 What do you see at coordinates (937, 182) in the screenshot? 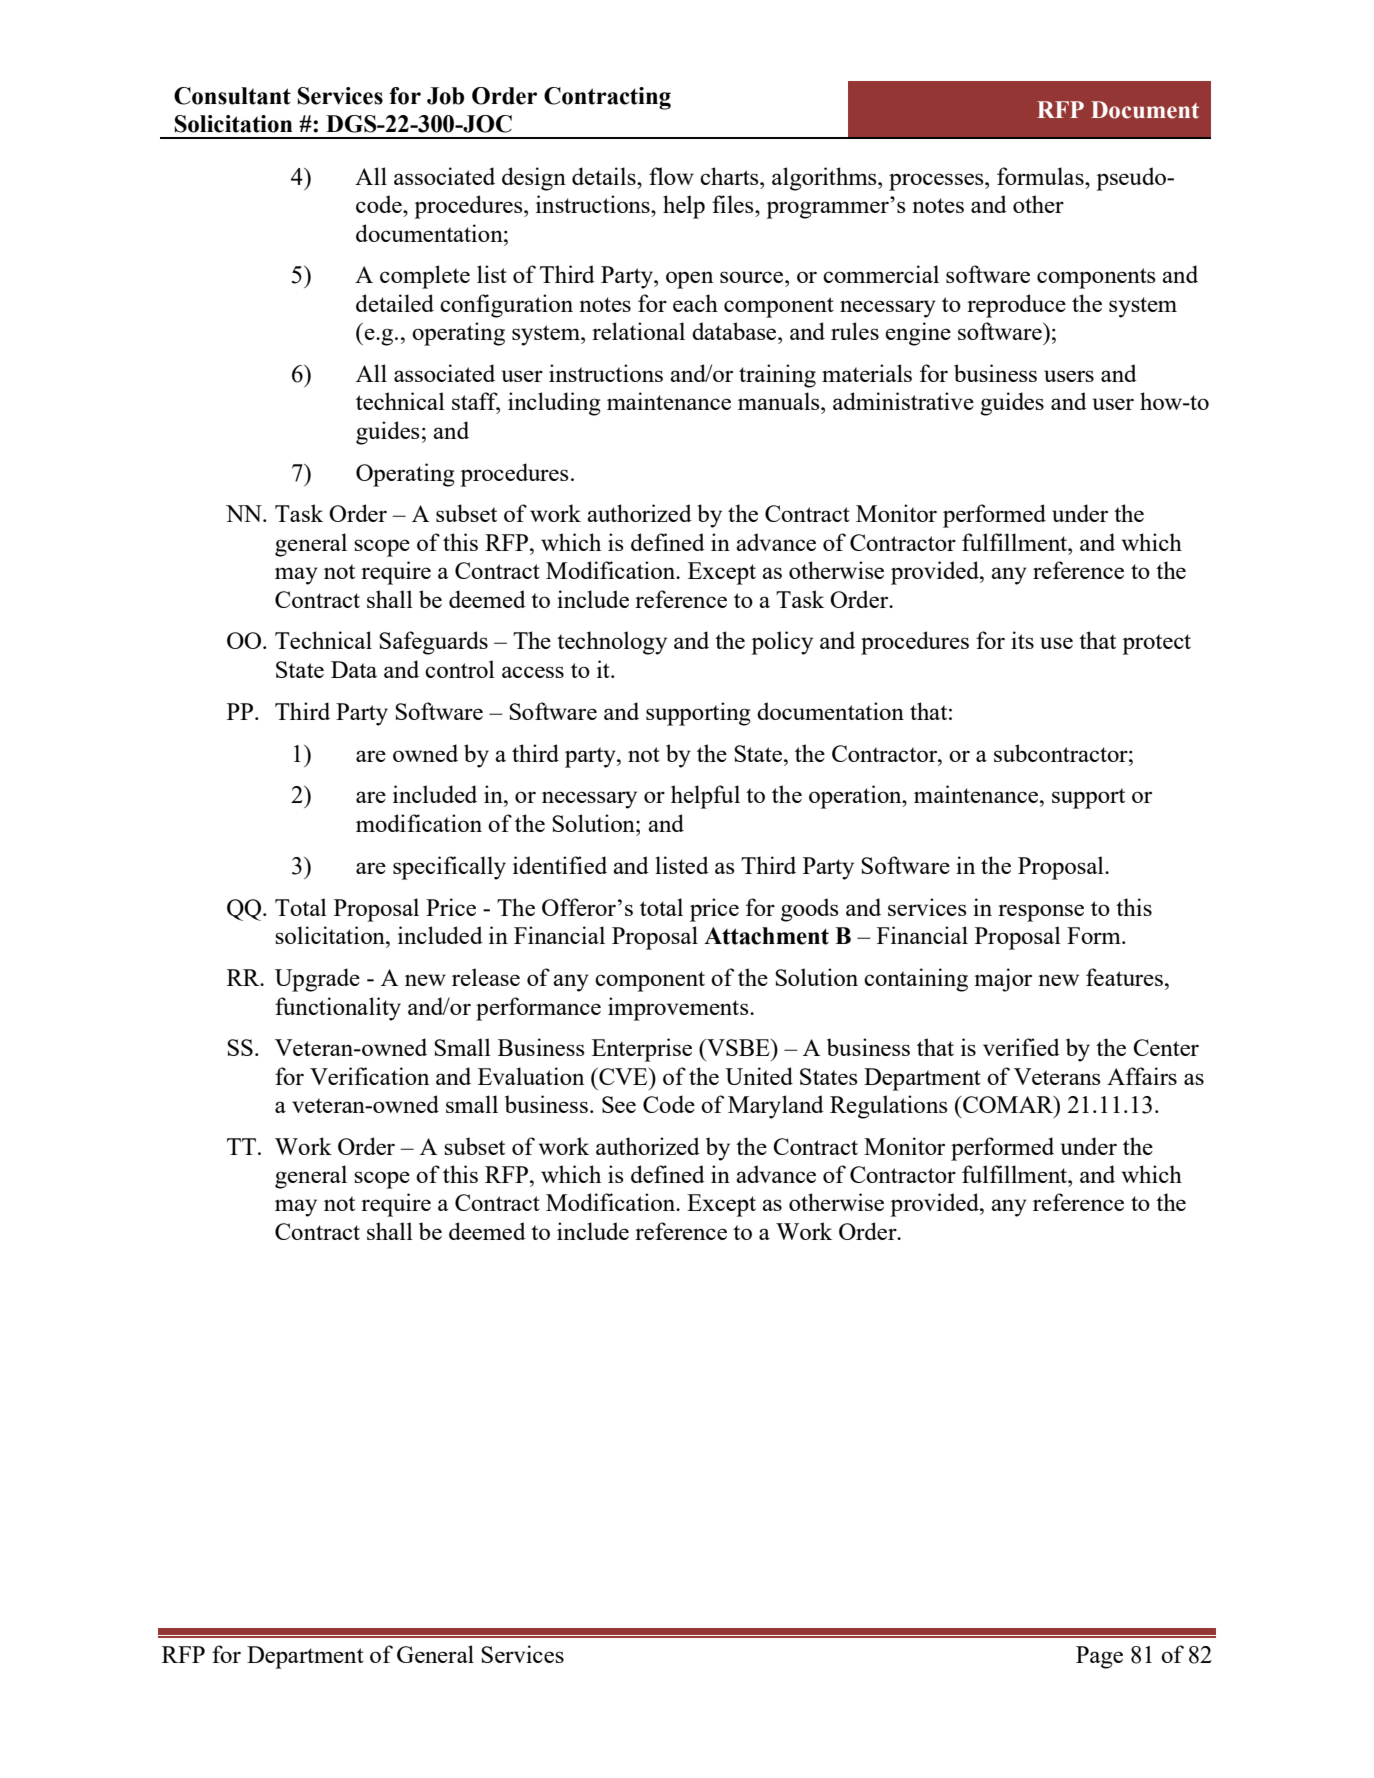
I see `processes` at bounding box center [937, 182].
